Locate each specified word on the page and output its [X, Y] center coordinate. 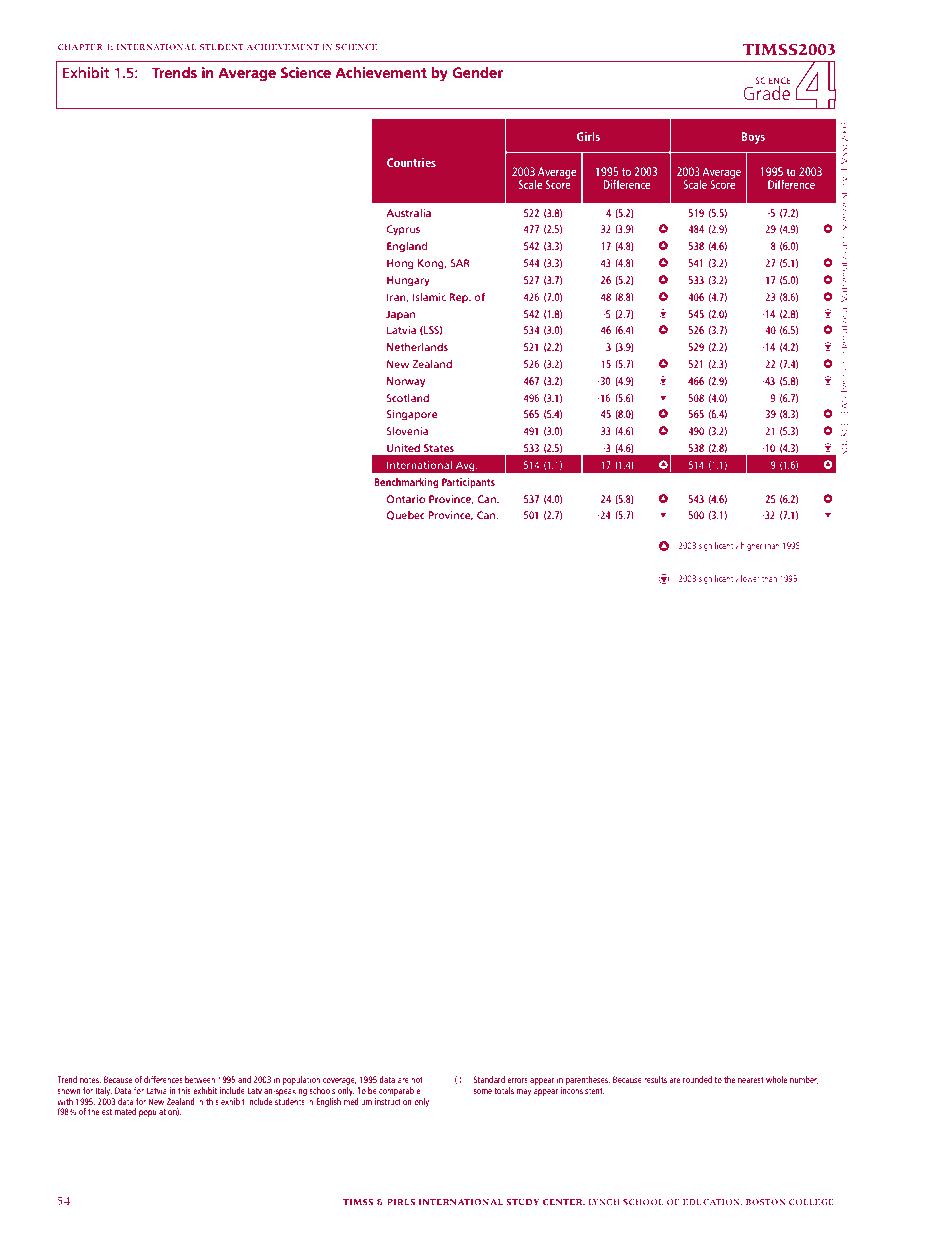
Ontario [406, 499]
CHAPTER [80, 47]
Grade [767, 91]
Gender [477, 72]
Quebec [406, 516]
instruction [393, 1100]
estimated [119, 1111]
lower [750, 578]
